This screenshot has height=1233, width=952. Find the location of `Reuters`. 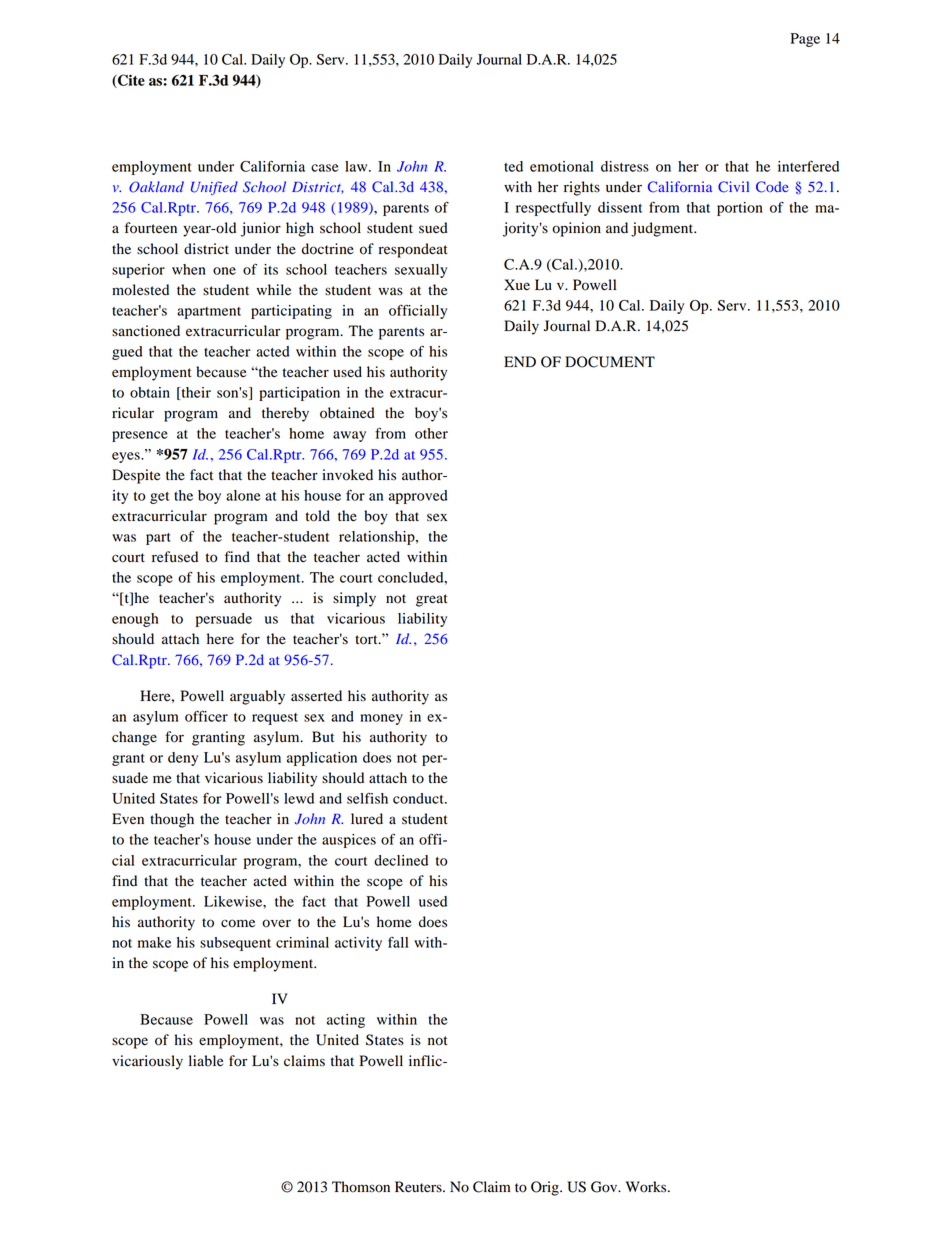

Reuters is located at coordinates (419, 1187).
